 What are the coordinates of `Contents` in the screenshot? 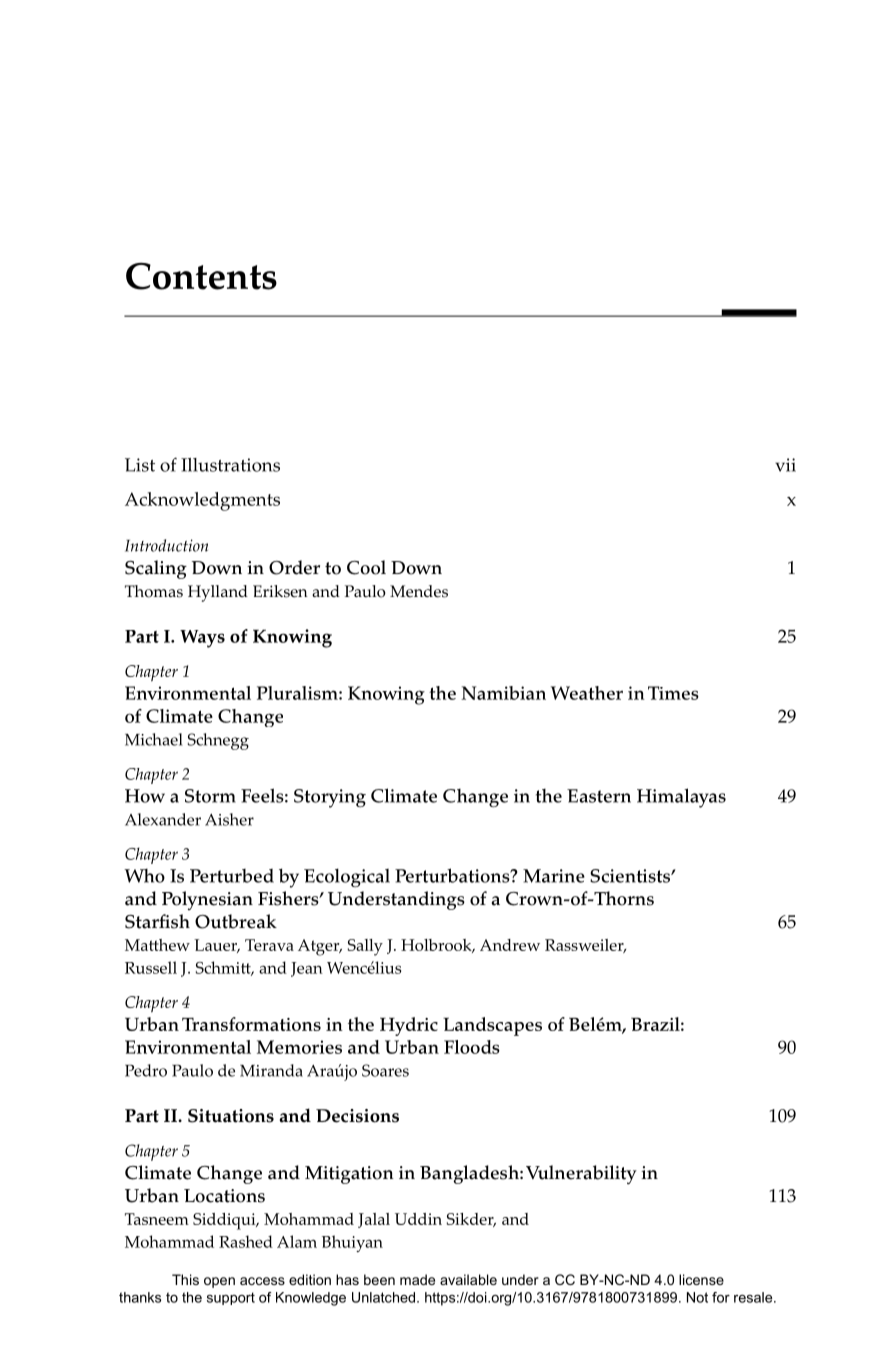 It's located at (201, 276).
